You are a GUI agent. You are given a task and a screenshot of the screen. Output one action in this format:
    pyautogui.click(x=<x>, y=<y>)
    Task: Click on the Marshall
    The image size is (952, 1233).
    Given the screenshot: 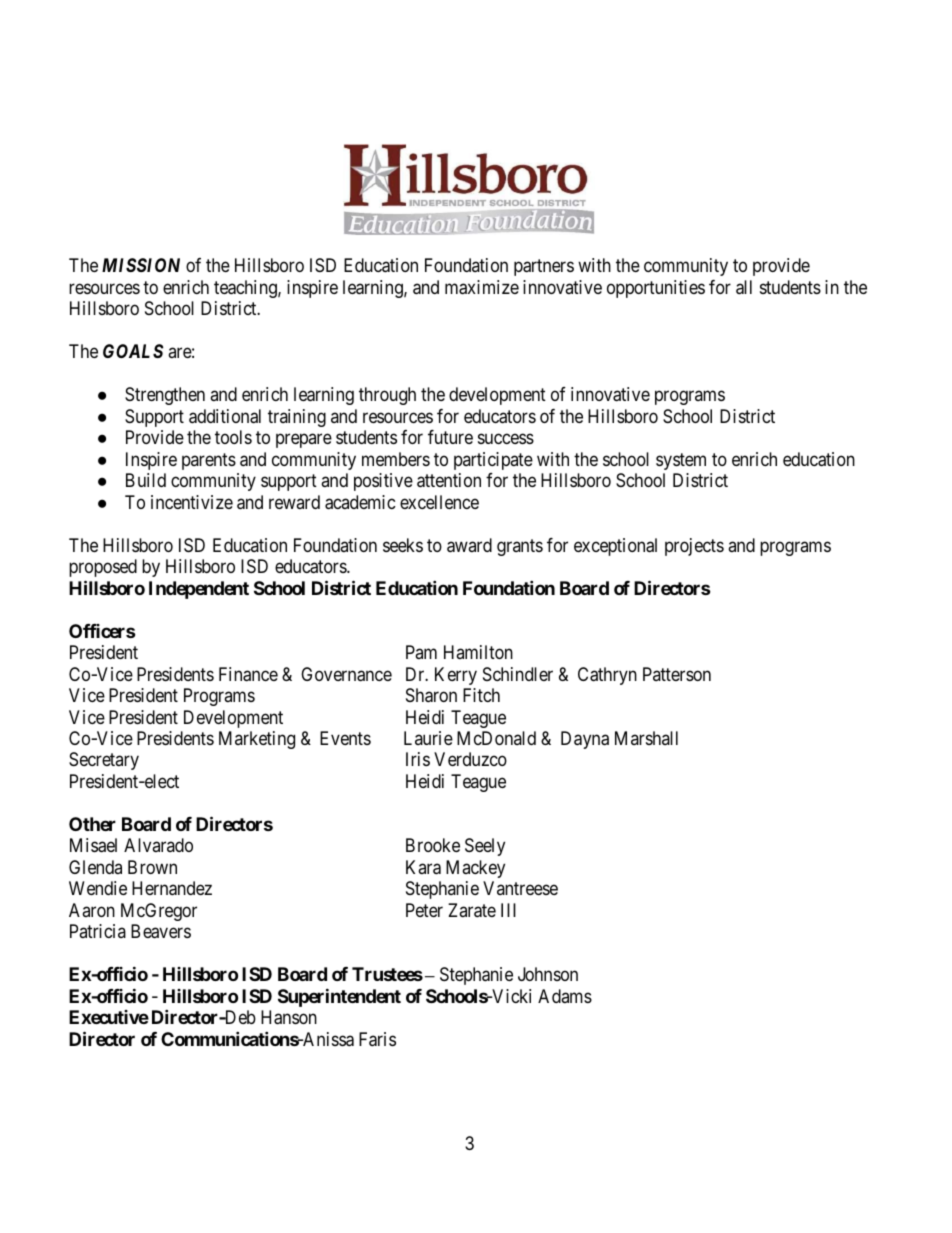 What is the action you would take?
    pyautogui.click(x=646, y=738)
